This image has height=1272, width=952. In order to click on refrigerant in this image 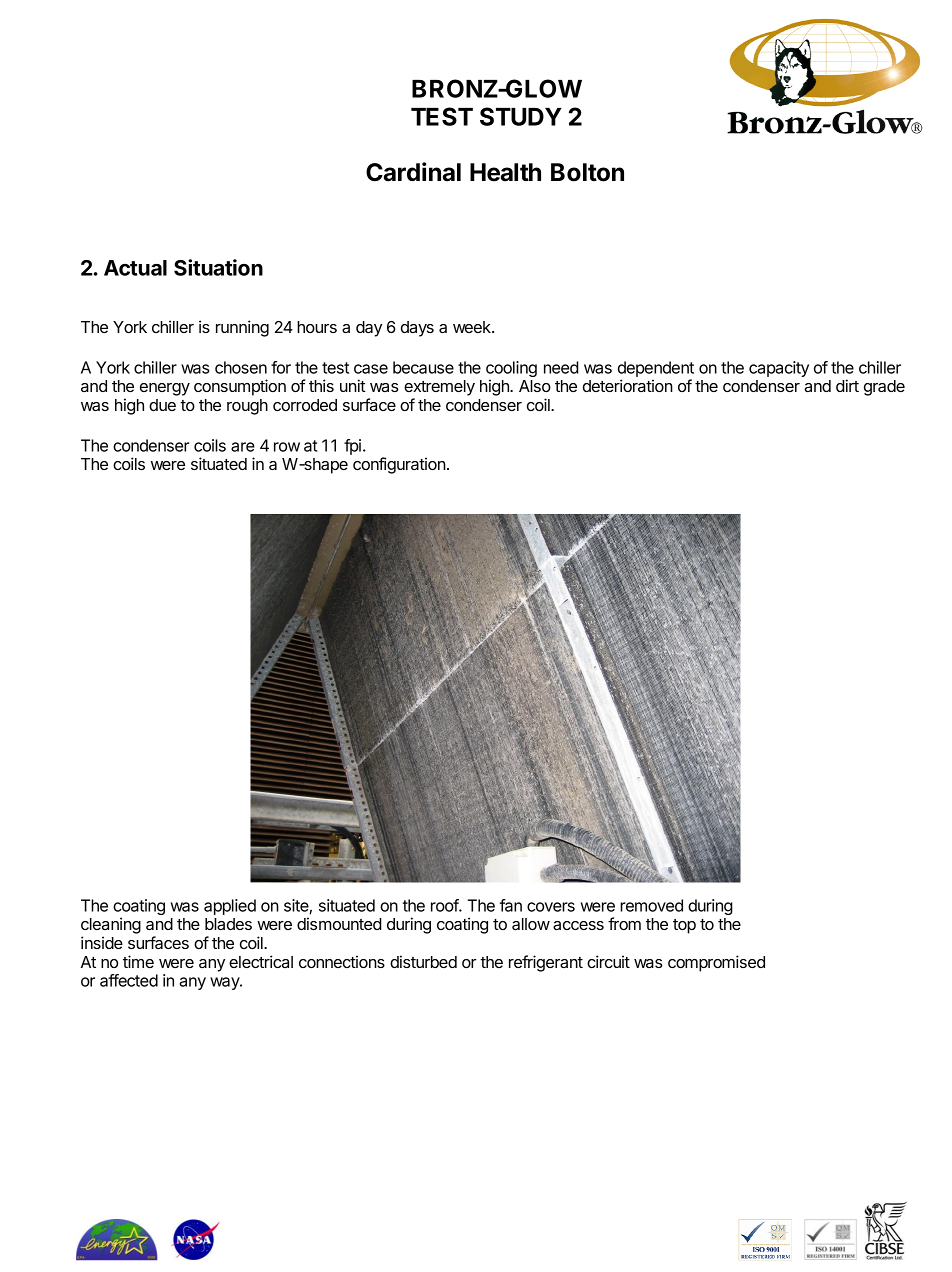, I will do `click(546, 963)`.
